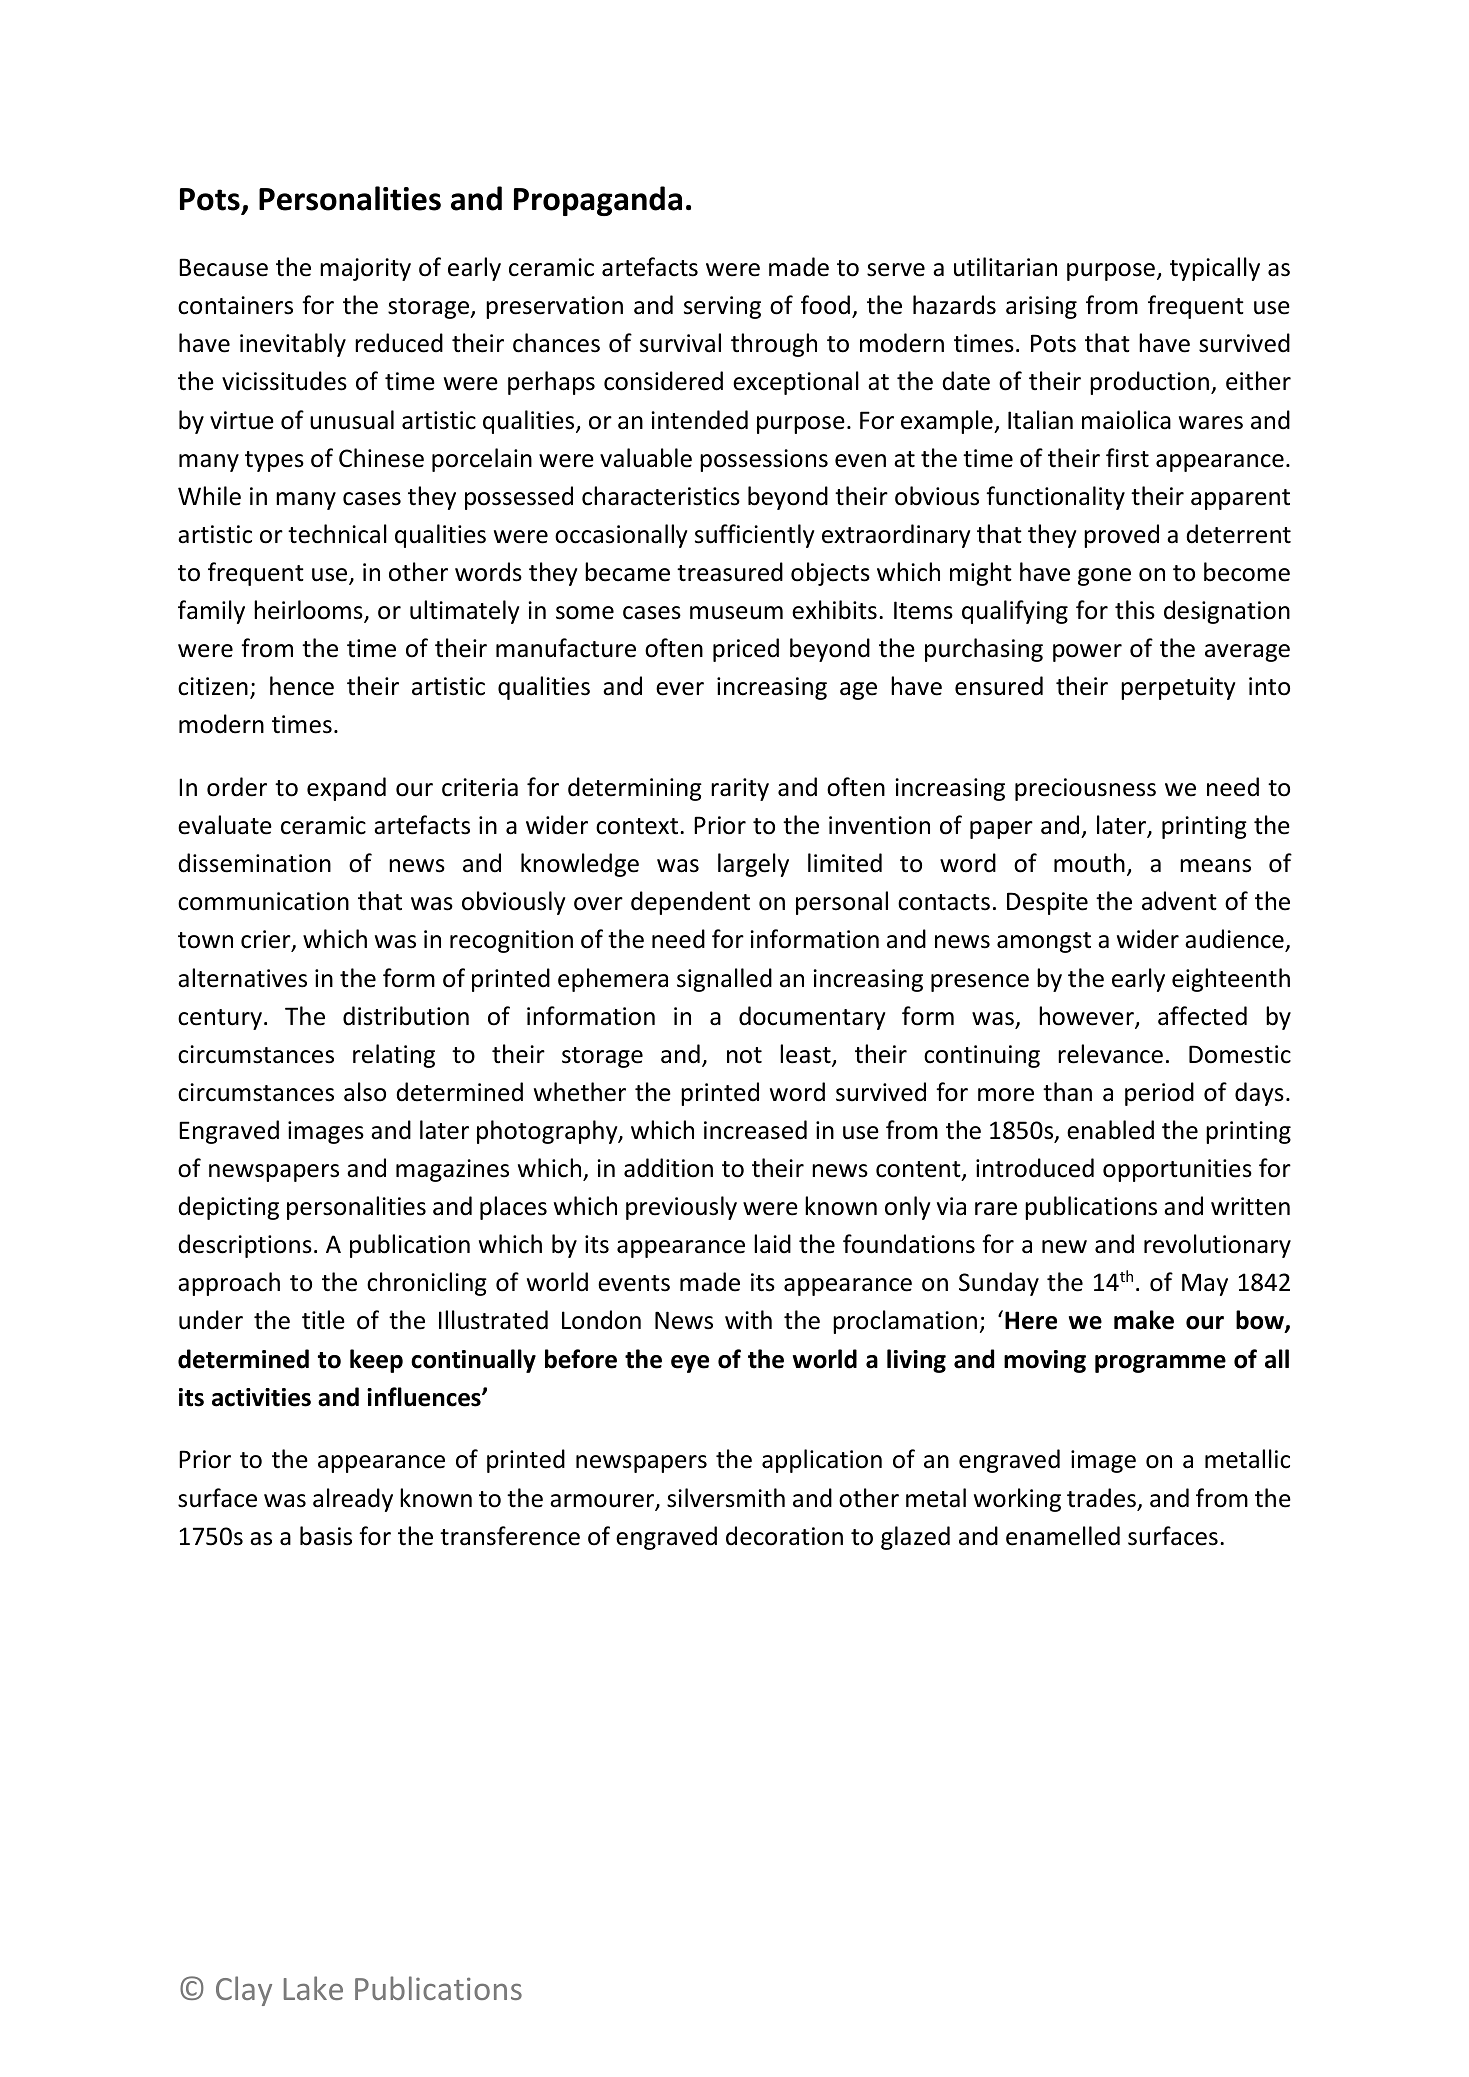  Describe the element at coordinates (376, 1361) in the page. I see `keep` at that location.
